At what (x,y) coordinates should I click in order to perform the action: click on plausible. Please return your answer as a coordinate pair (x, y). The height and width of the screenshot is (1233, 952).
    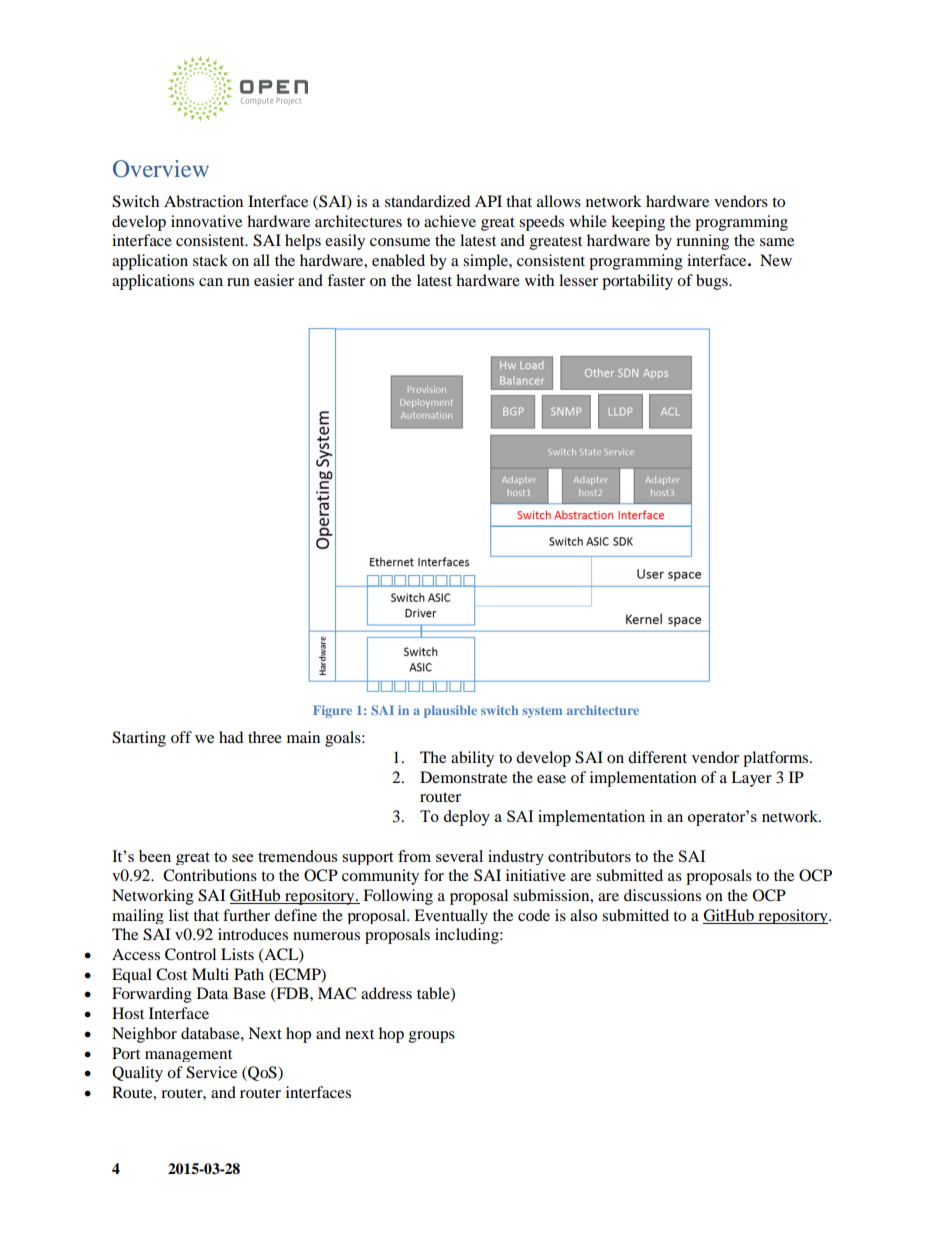
    Looking at the image, I should click on (450, 711).
